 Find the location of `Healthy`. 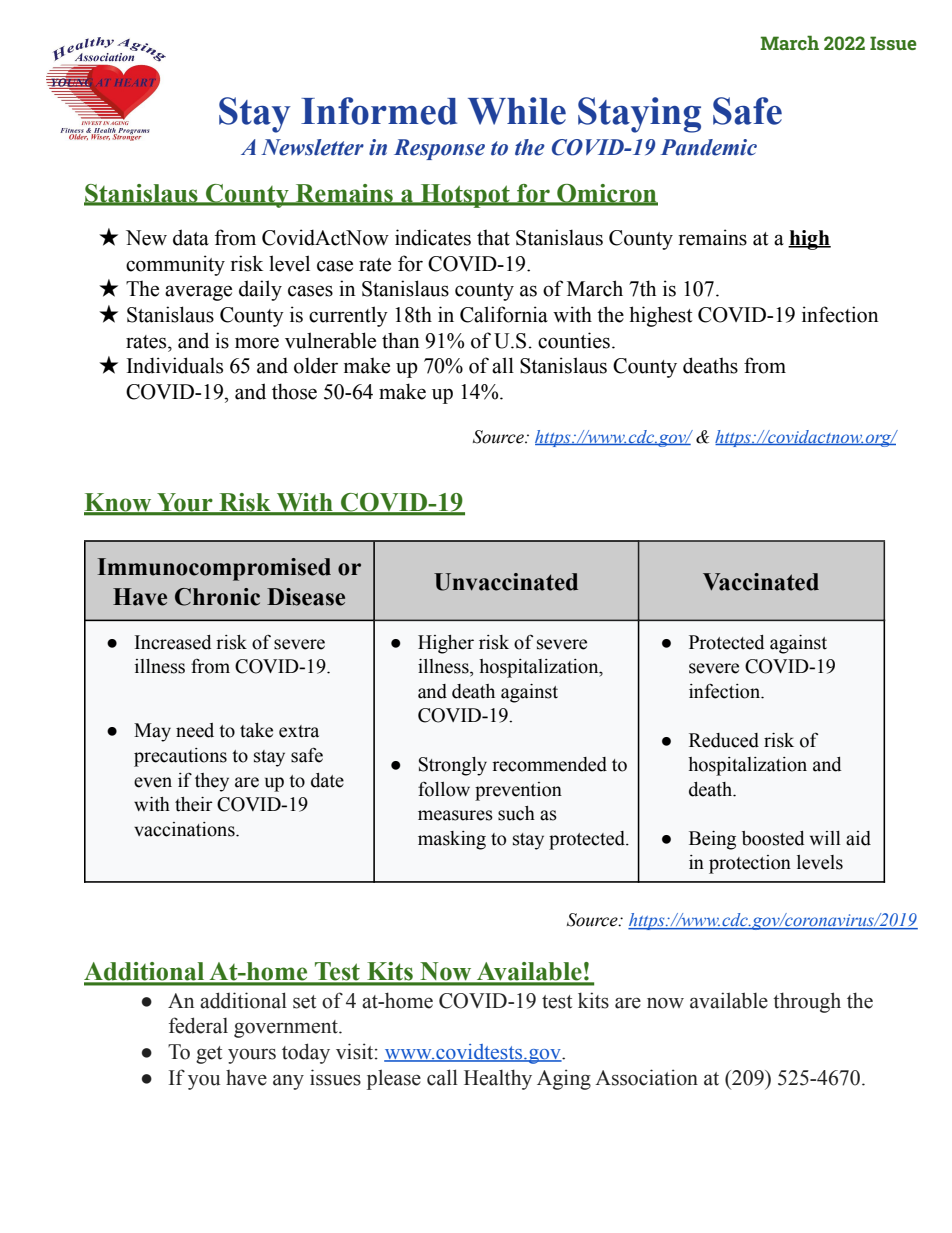

Healthy is located at coordinates (498, 1079).
